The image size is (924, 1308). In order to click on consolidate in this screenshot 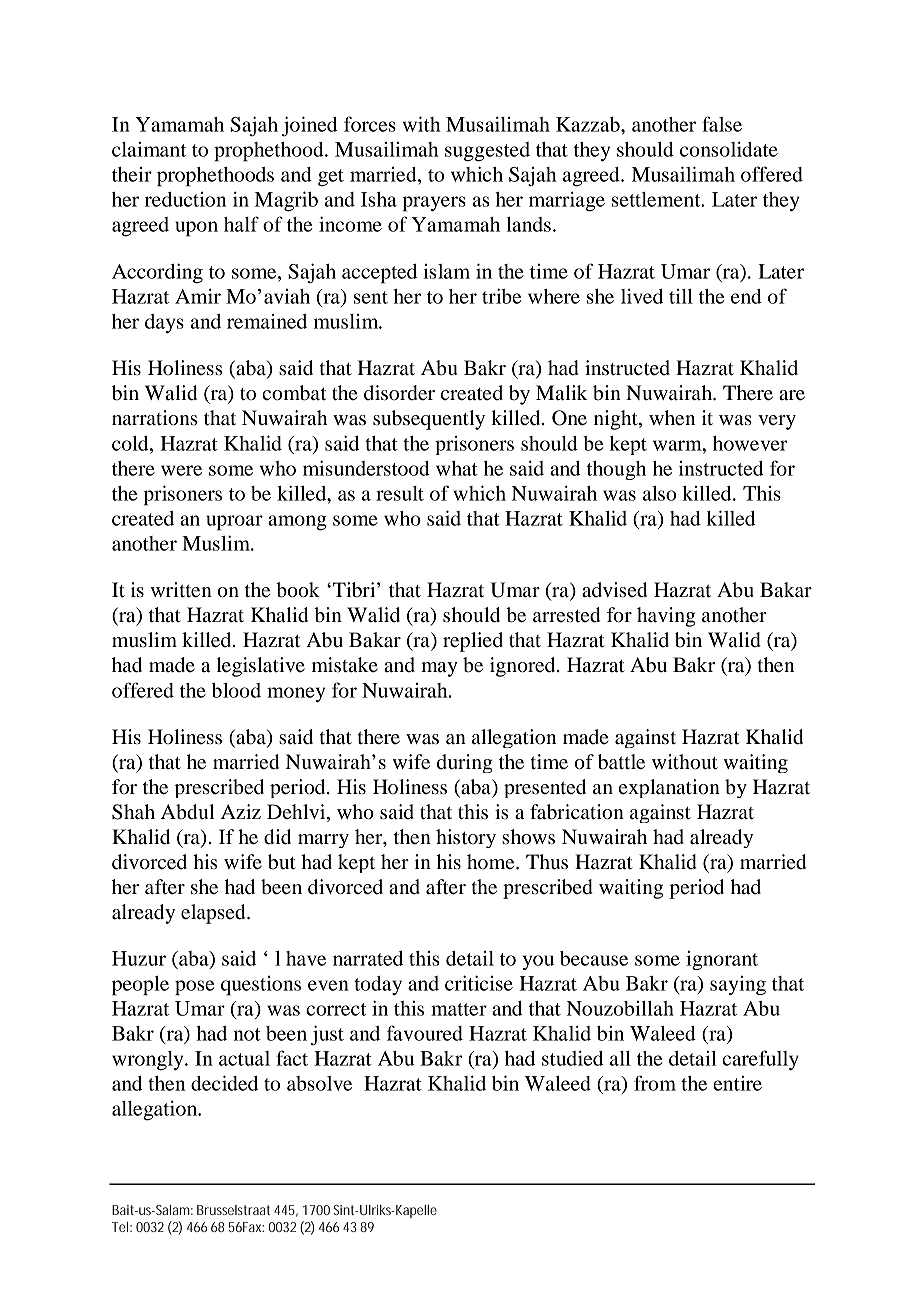, I will do `click(729, 149)`.
